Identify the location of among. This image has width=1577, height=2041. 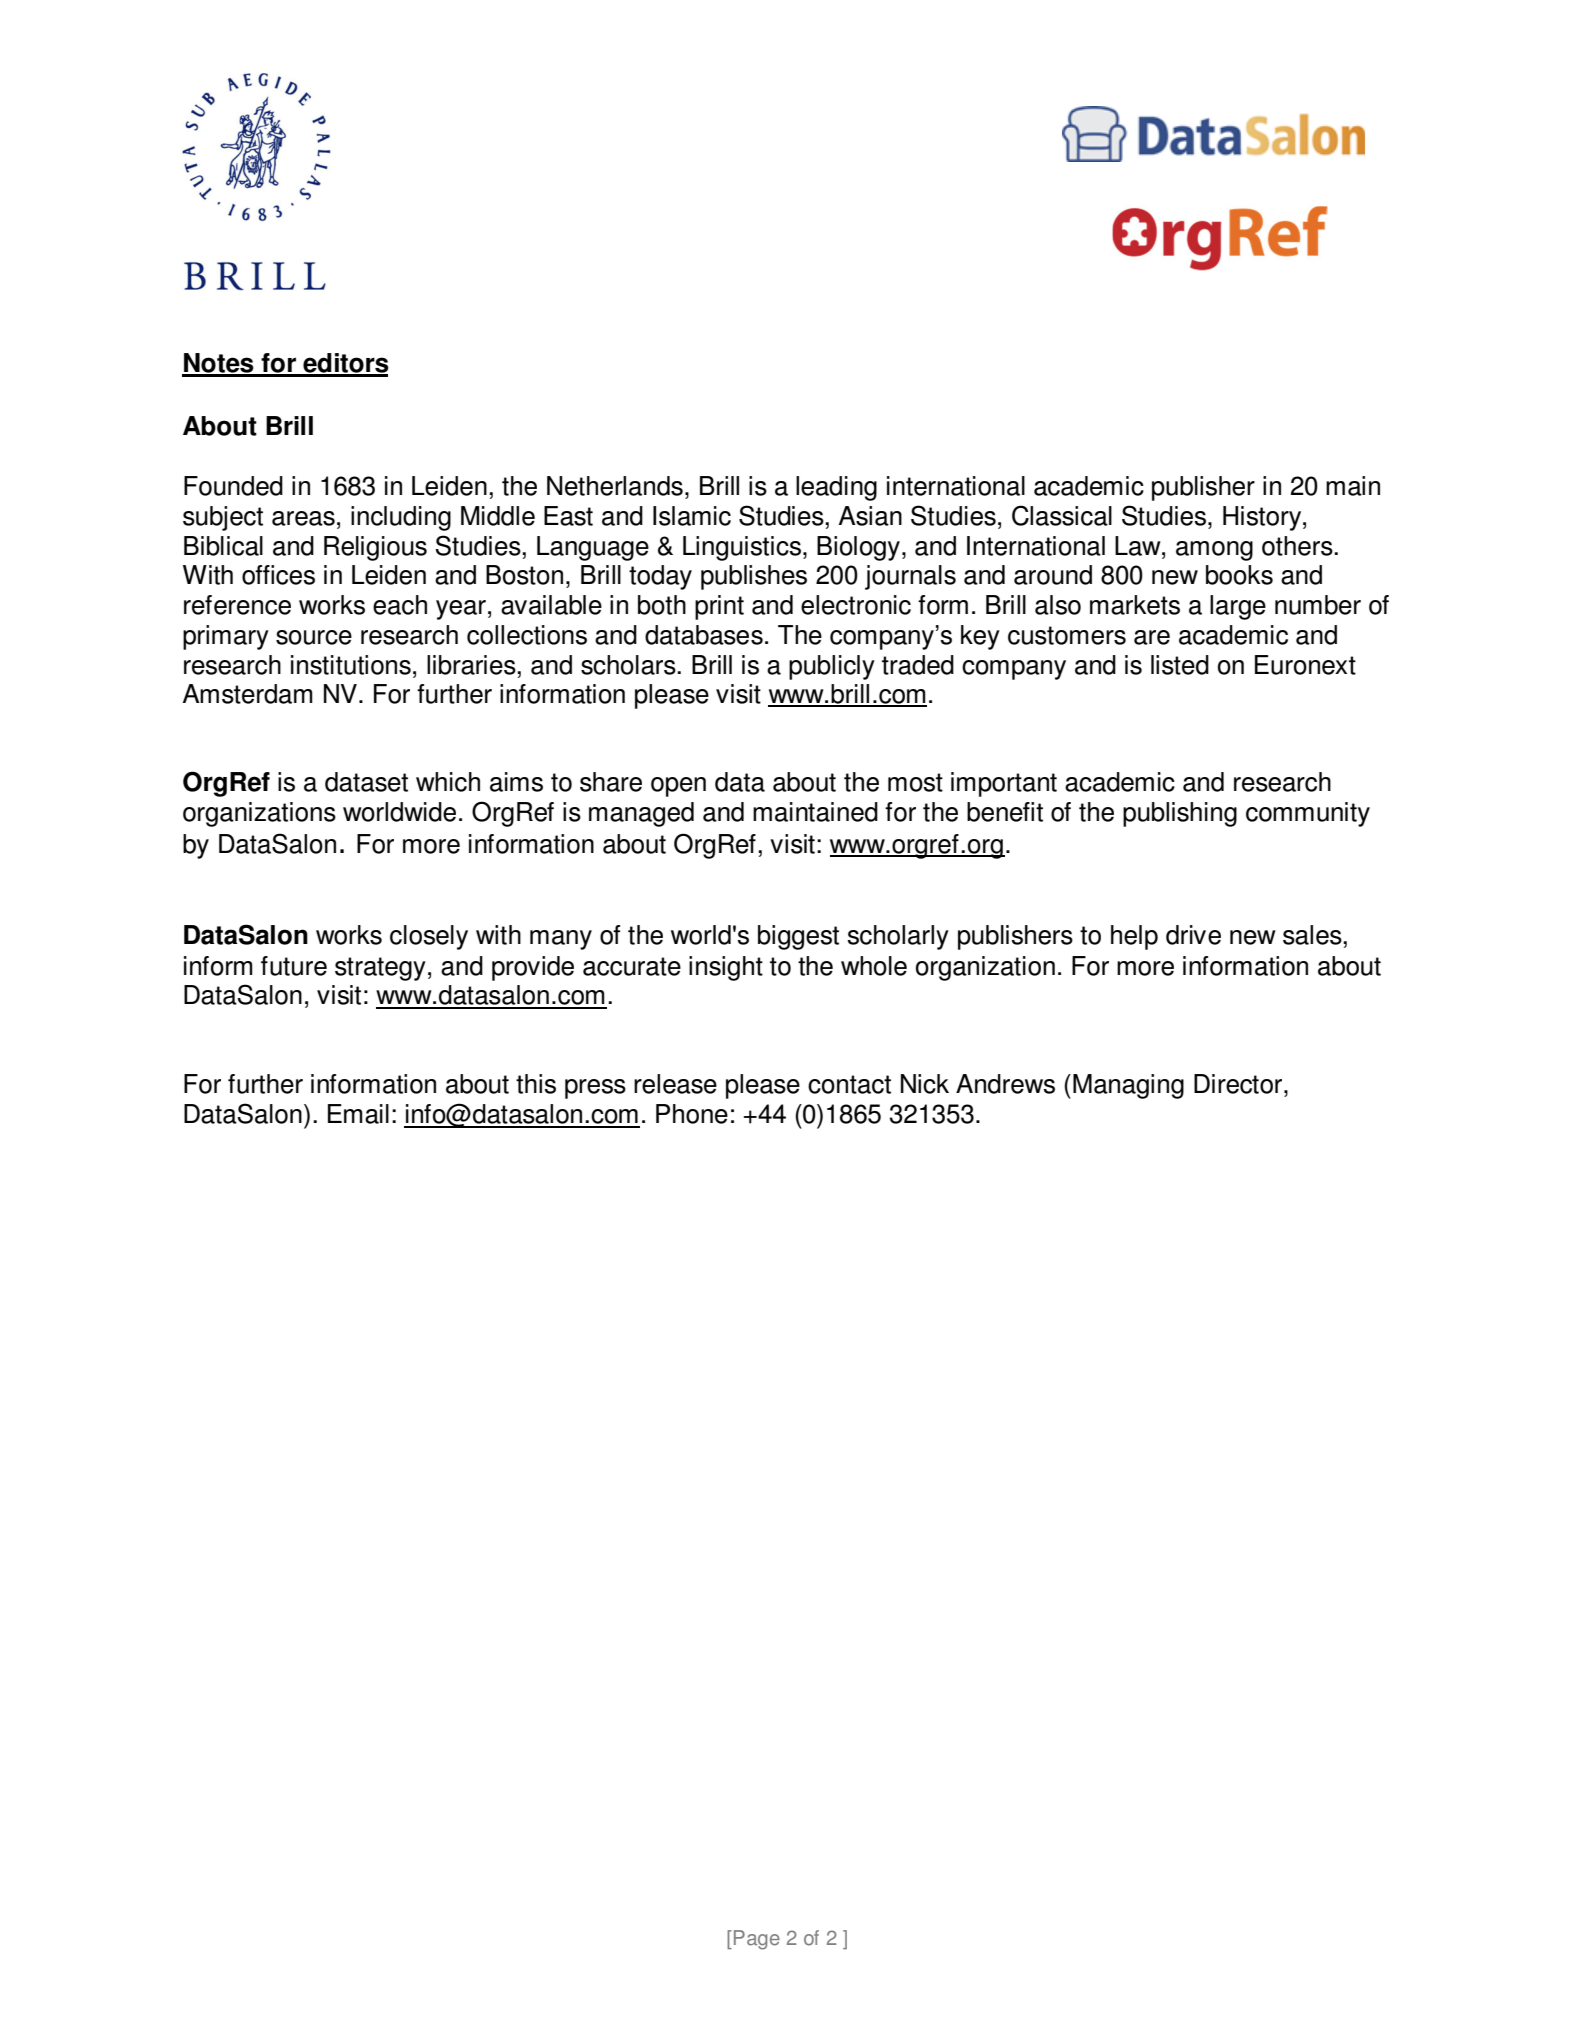
(1214, 551).
